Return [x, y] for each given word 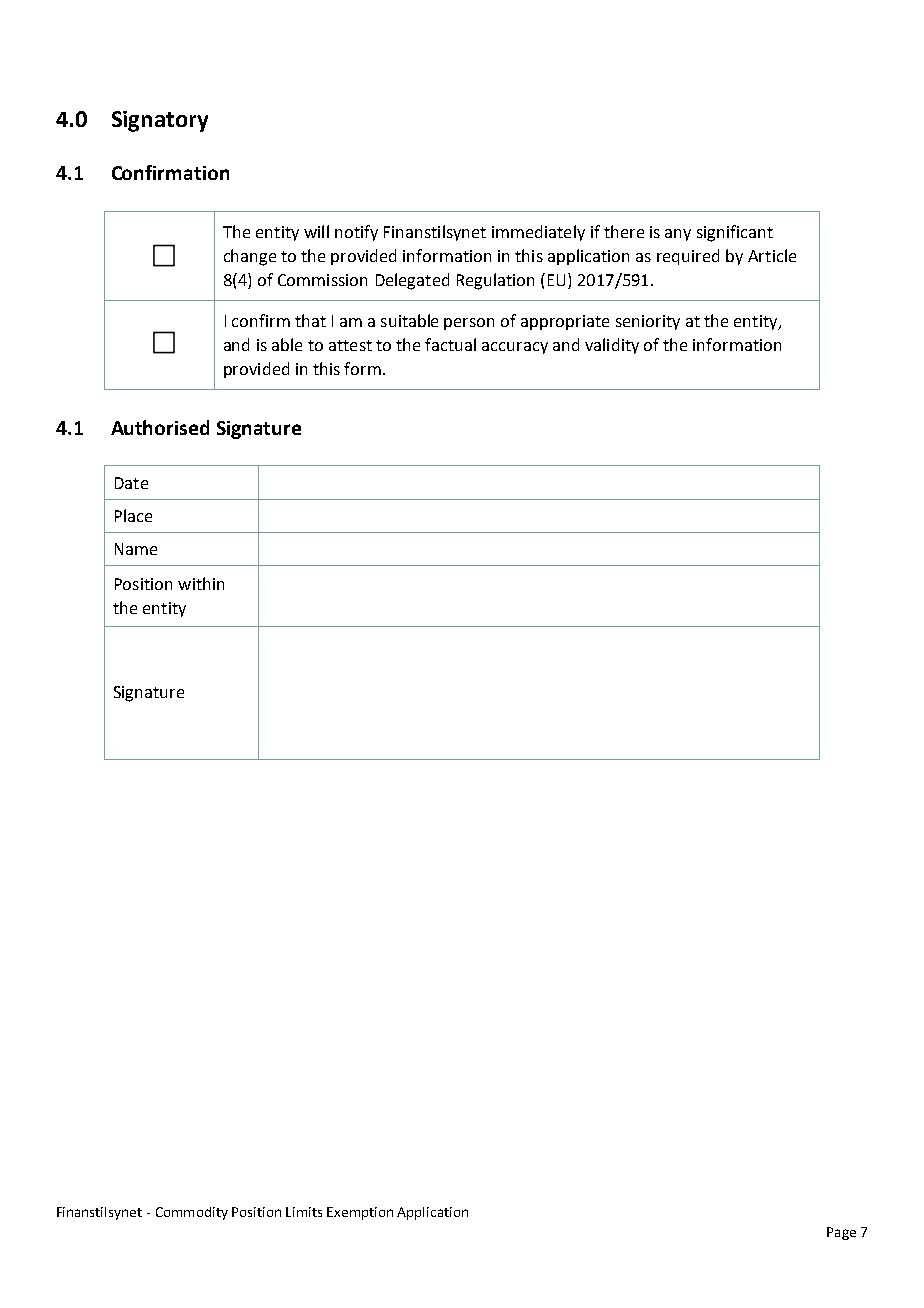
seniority [648, 322]
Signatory [160, 121]
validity [612, 346]
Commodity [192, 1213]
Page [841, 1233]
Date [131, 483]
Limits [304, 1212]
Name [136, 549]
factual [450, 344]
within [201, 583]
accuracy [515, 348]
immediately [538, 233]
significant [735, 233]
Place [133, 515]
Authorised [160, 427]
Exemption [360, 1213]
